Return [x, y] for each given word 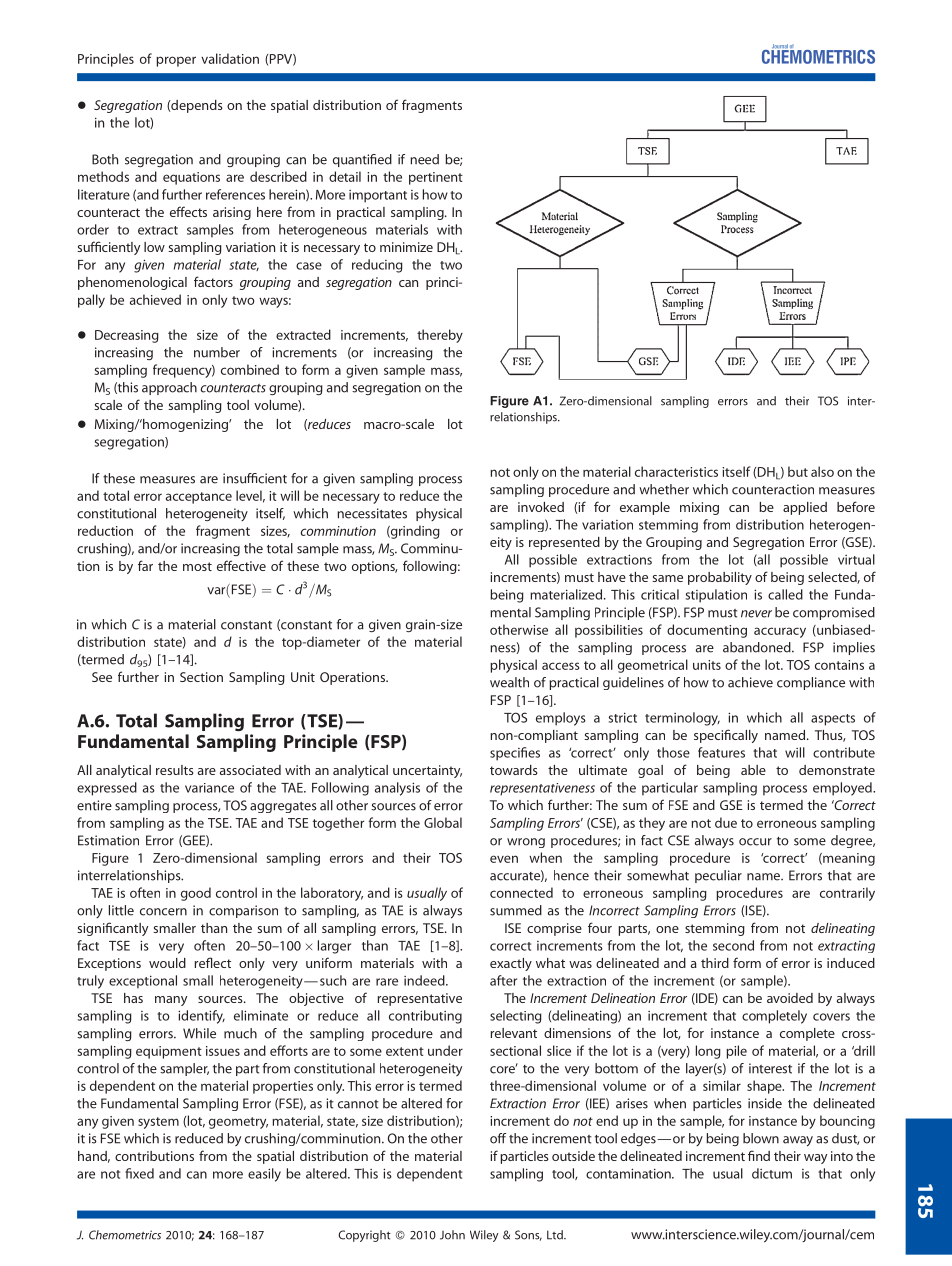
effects [188, 211]
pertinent [436, 178]
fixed [139, 1173]
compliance [811, 683]
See [102, 677]
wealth [509, 682]
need [424, 159]
